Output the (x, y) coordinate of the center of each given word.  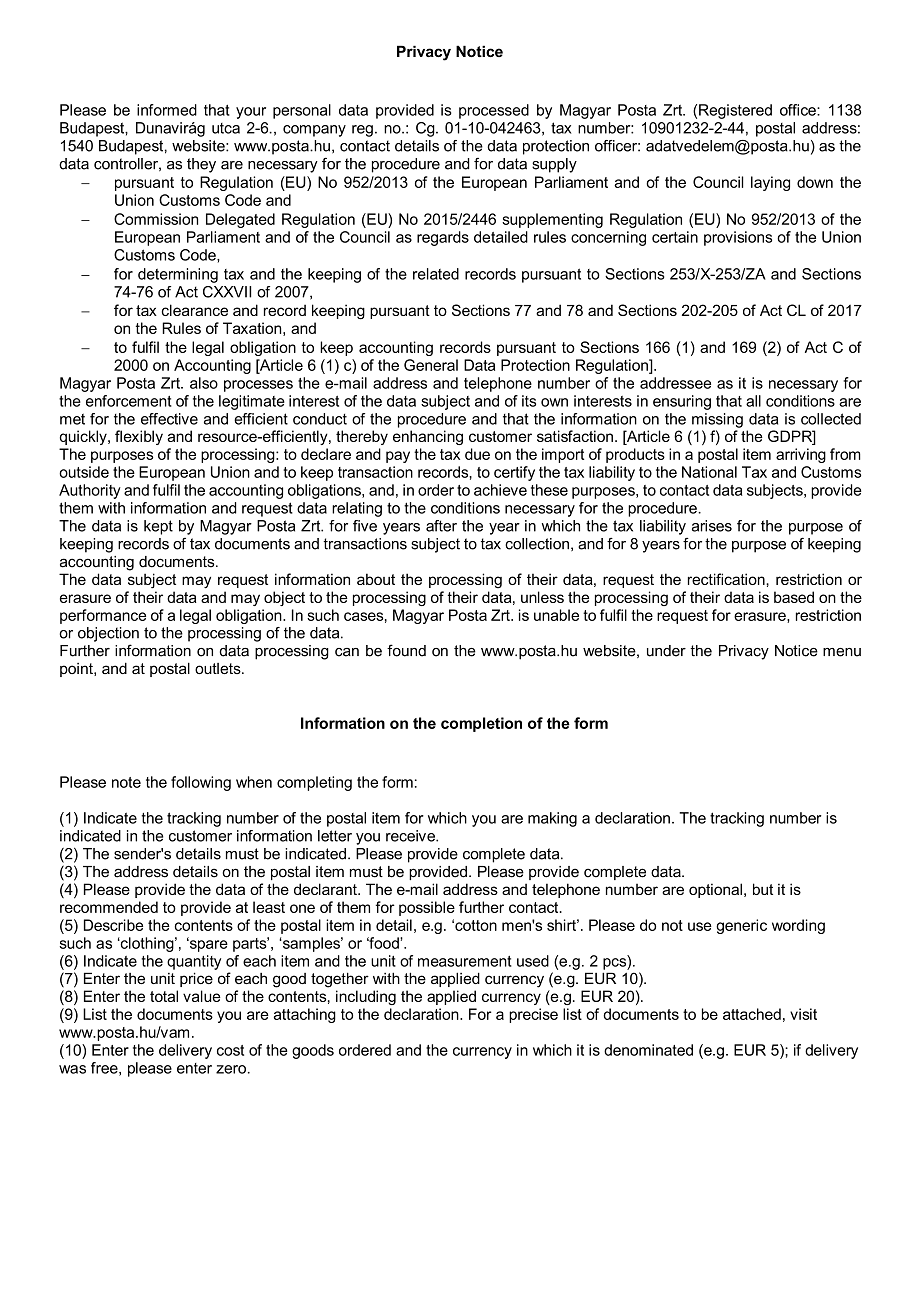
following (201, 783)
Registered (735, 111)
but (763, 889)
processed (494, 111)
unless (542, 597)
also (204, 383)
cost (230, 1050)
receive (411, 836)
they (201, 165)
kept (158, 527)
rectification (727, 579)
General (431, 365)
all (753, 401)
